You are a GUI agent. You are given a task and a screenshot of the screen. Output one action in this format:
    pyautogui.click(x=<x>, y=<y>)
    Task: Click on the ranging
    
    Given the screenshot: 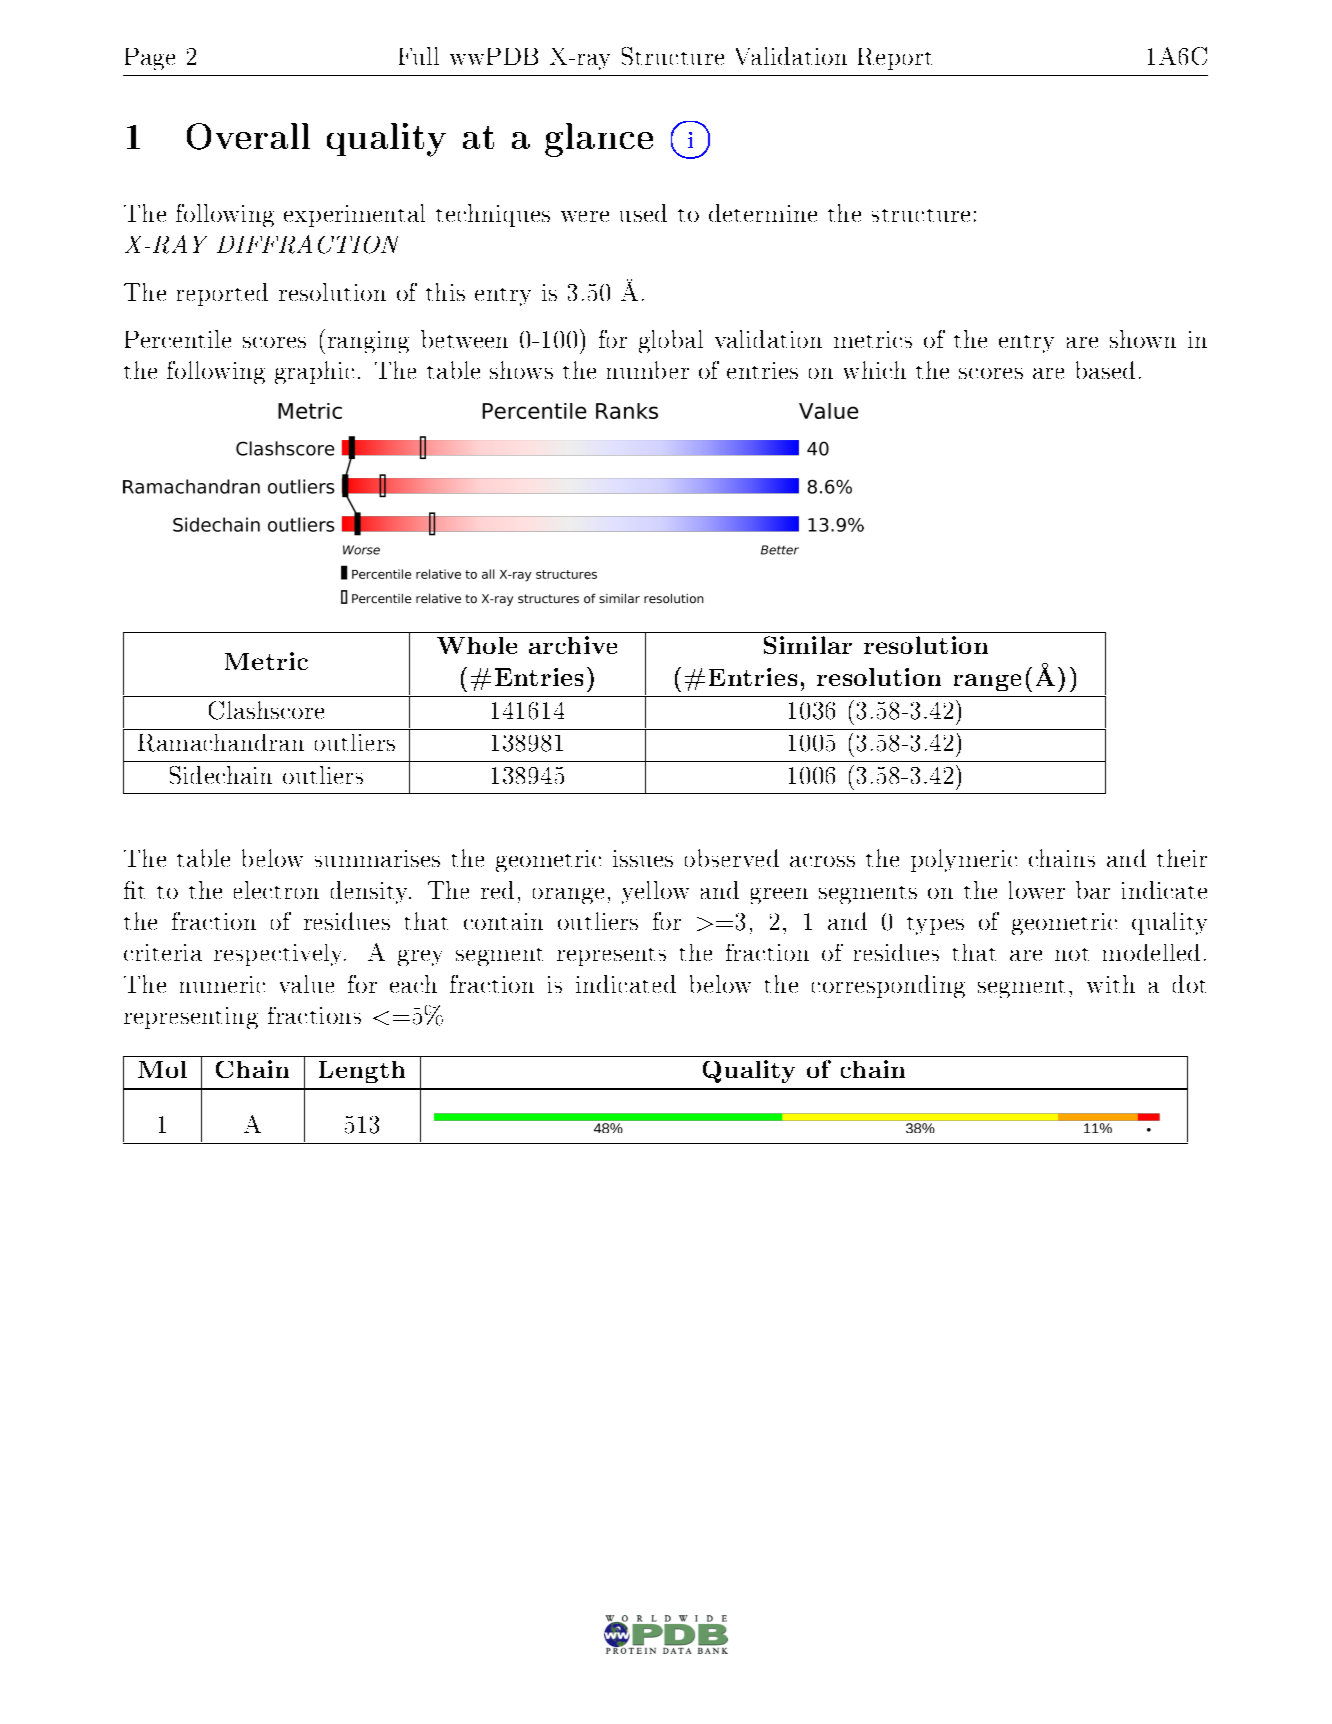 What is the action you would take?
    pyautogui.click(x=368, y=342)
